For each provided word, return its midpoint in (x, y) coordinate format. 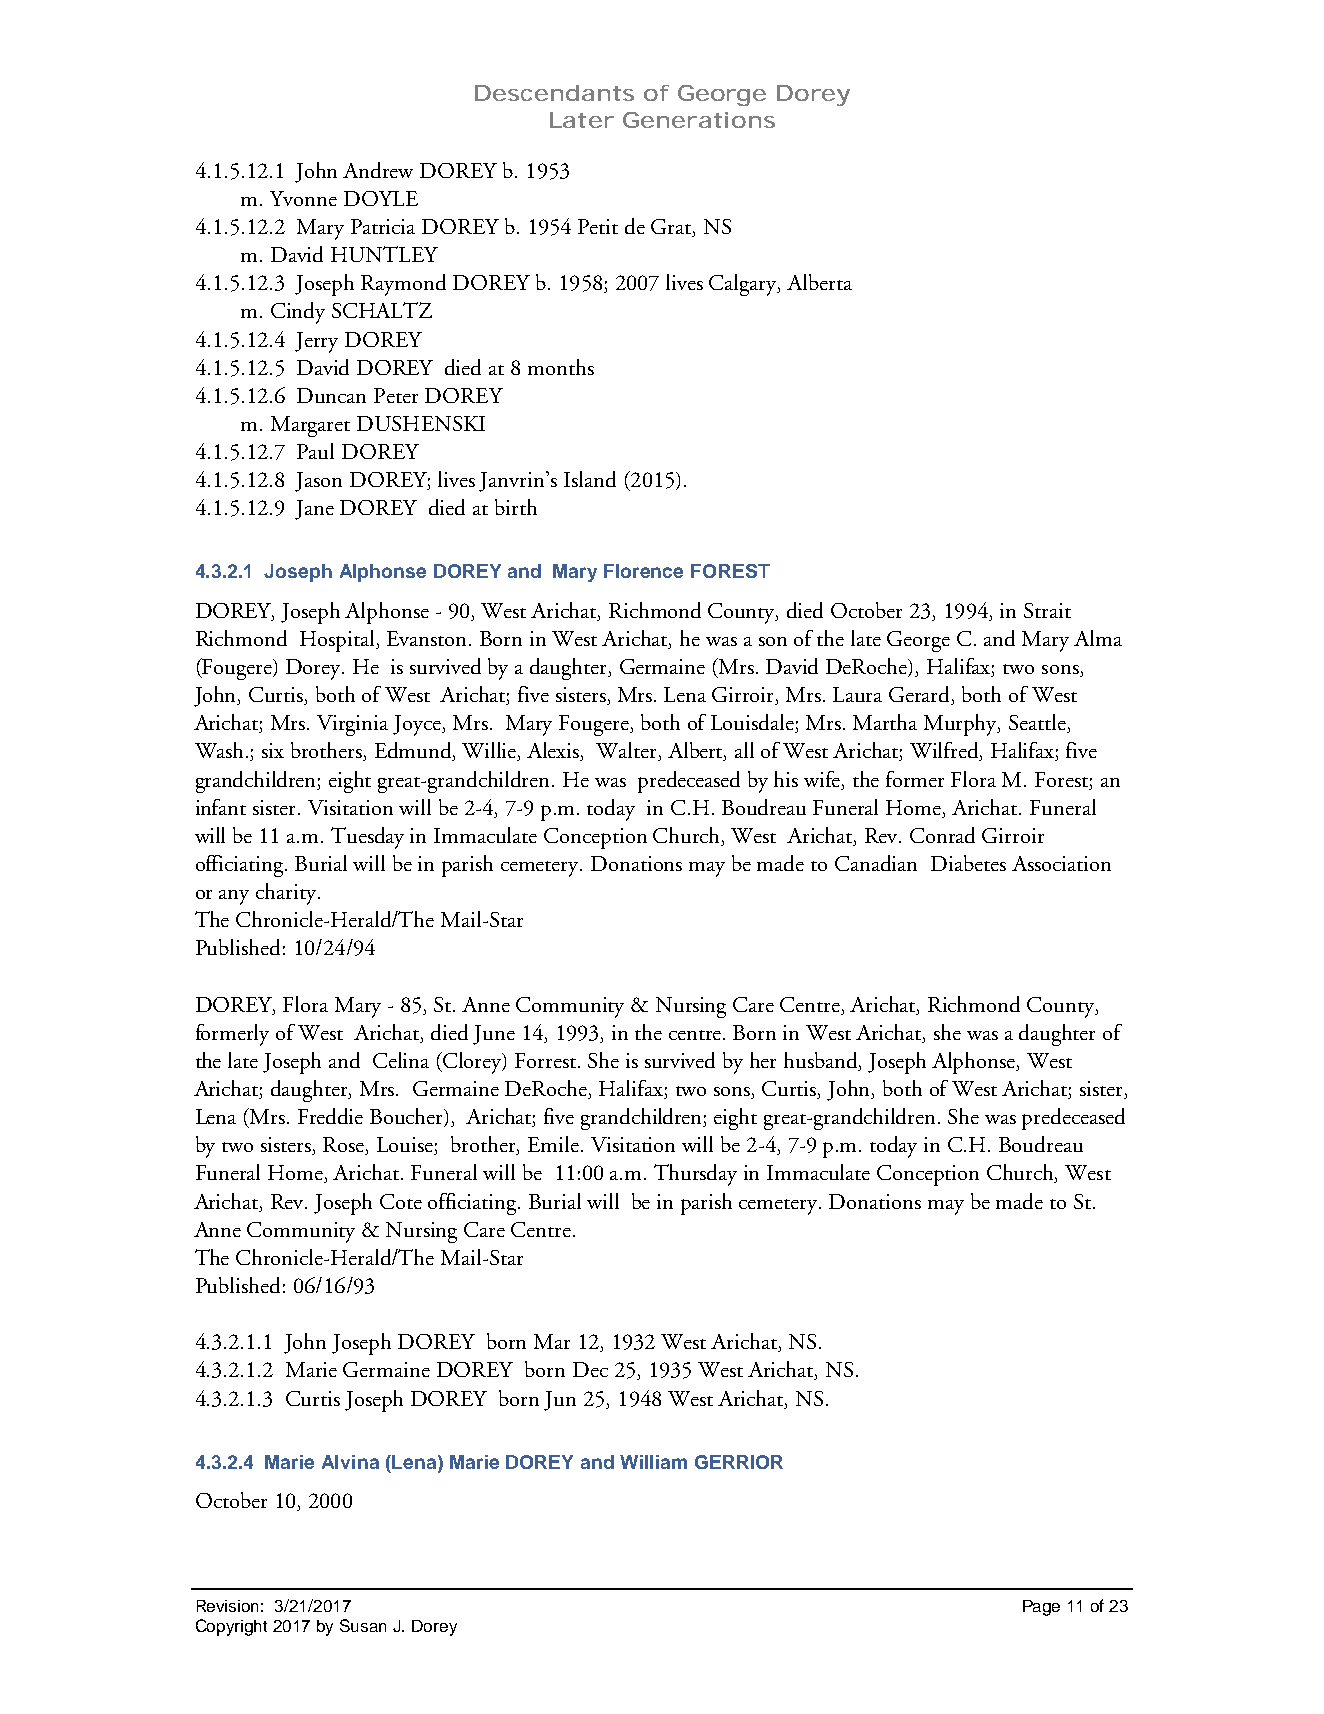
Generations (699, 120)
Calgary (744, 285)
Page (1041, 1608)
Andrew (378, 170)
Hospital (339, 641)
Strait (1047, 610)
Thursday (695, 1175)
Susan (363, 1625)
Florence (643, 571)
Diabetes (968, 863)
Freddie (330, 1116)
